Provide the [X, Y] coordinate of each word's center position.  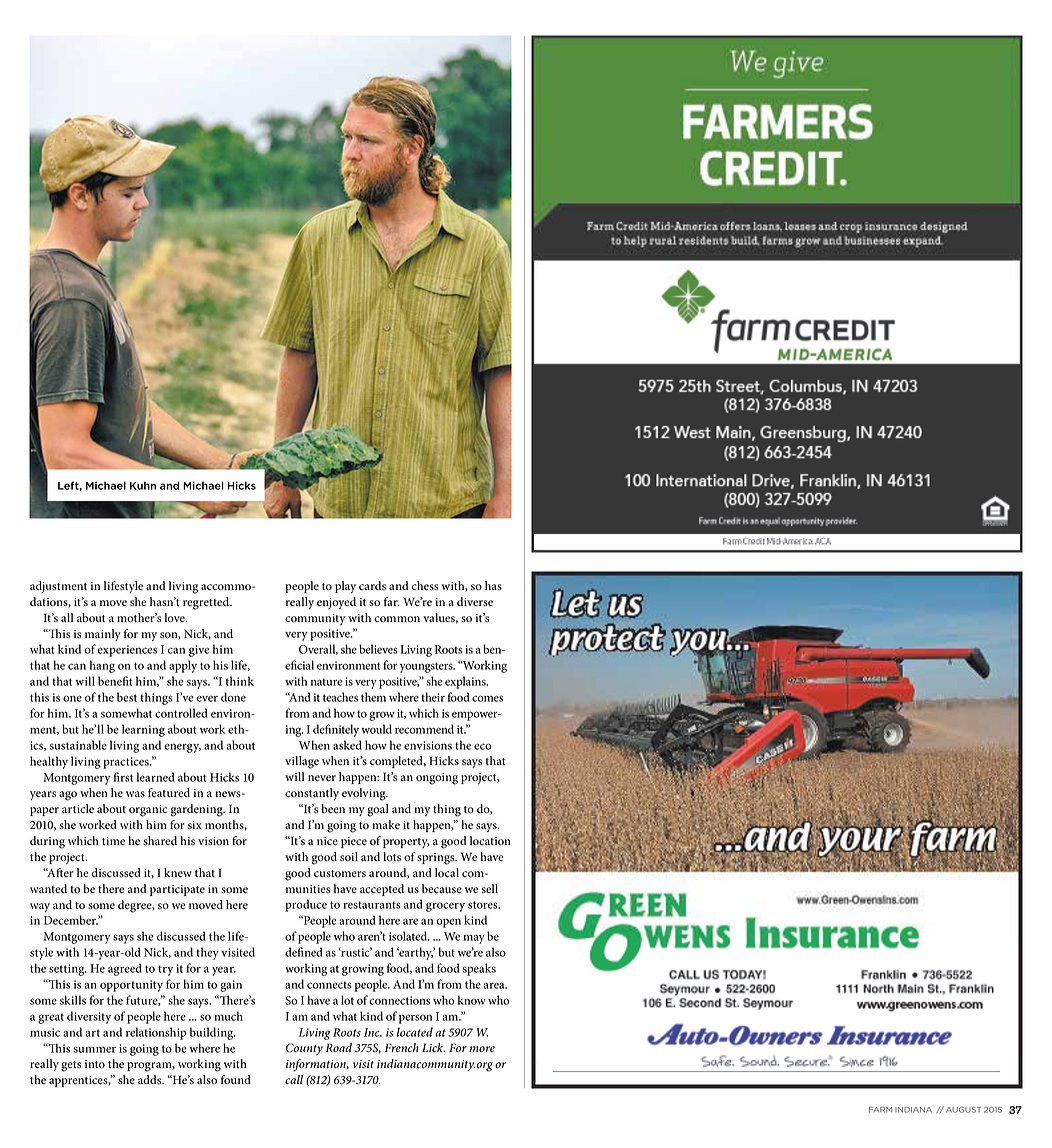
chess [425, 586]
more [482, 1049]
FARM [880, 1110]
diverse [475, 602]
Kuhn [143, 485]
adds [151, 1079]
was [135, 794]
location [490, 841]
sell [490, 889]
